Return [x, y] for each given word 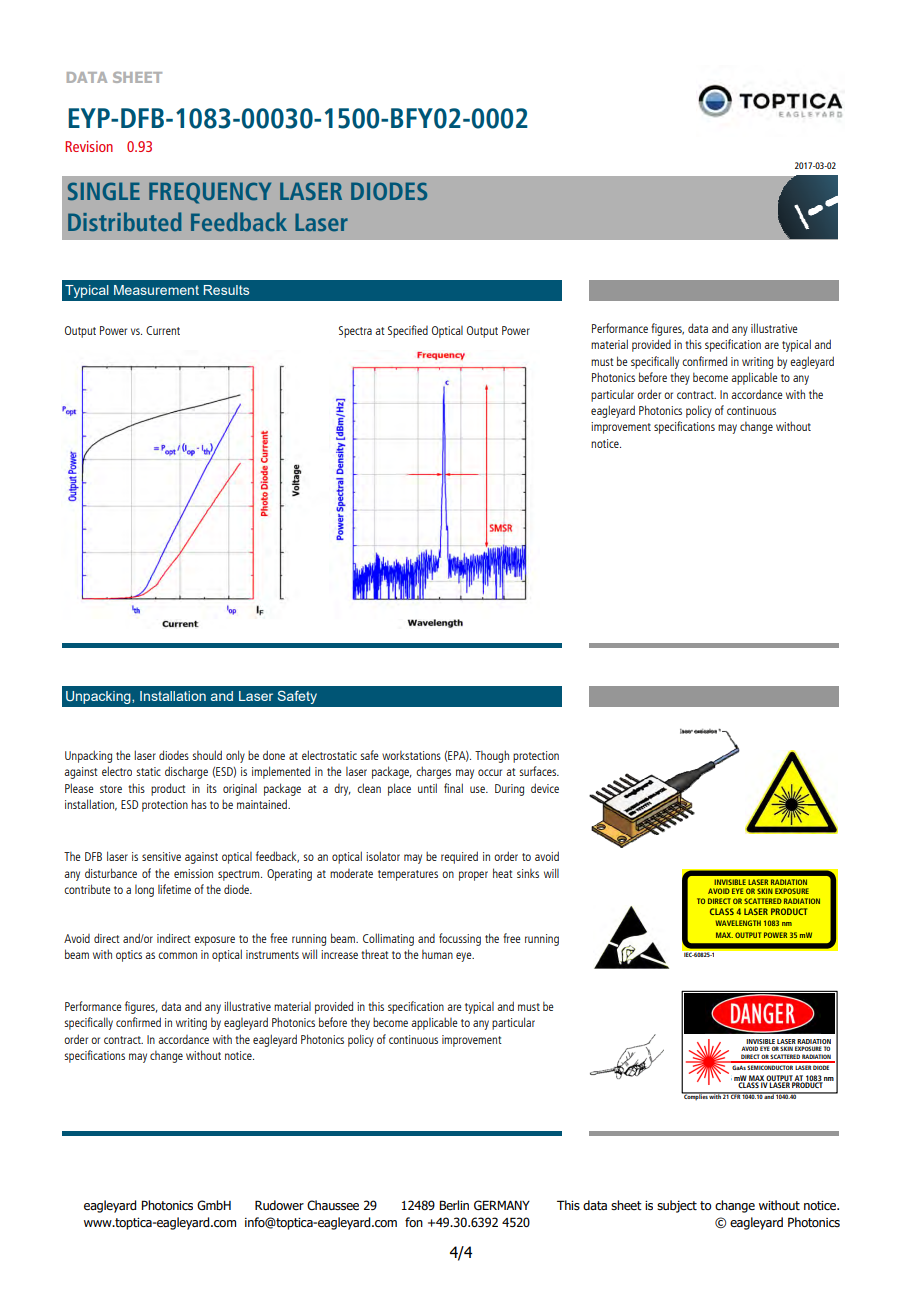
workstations [411, 755]
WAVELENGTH [738, 923]
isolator [383, 856]
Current [163, 330]
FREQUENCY [210, 193]
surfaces [539, 771]
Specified [408, 331]
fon [414, 1222]
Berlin [454, 1205]
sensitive [161, 856]
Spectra [355, 332]
